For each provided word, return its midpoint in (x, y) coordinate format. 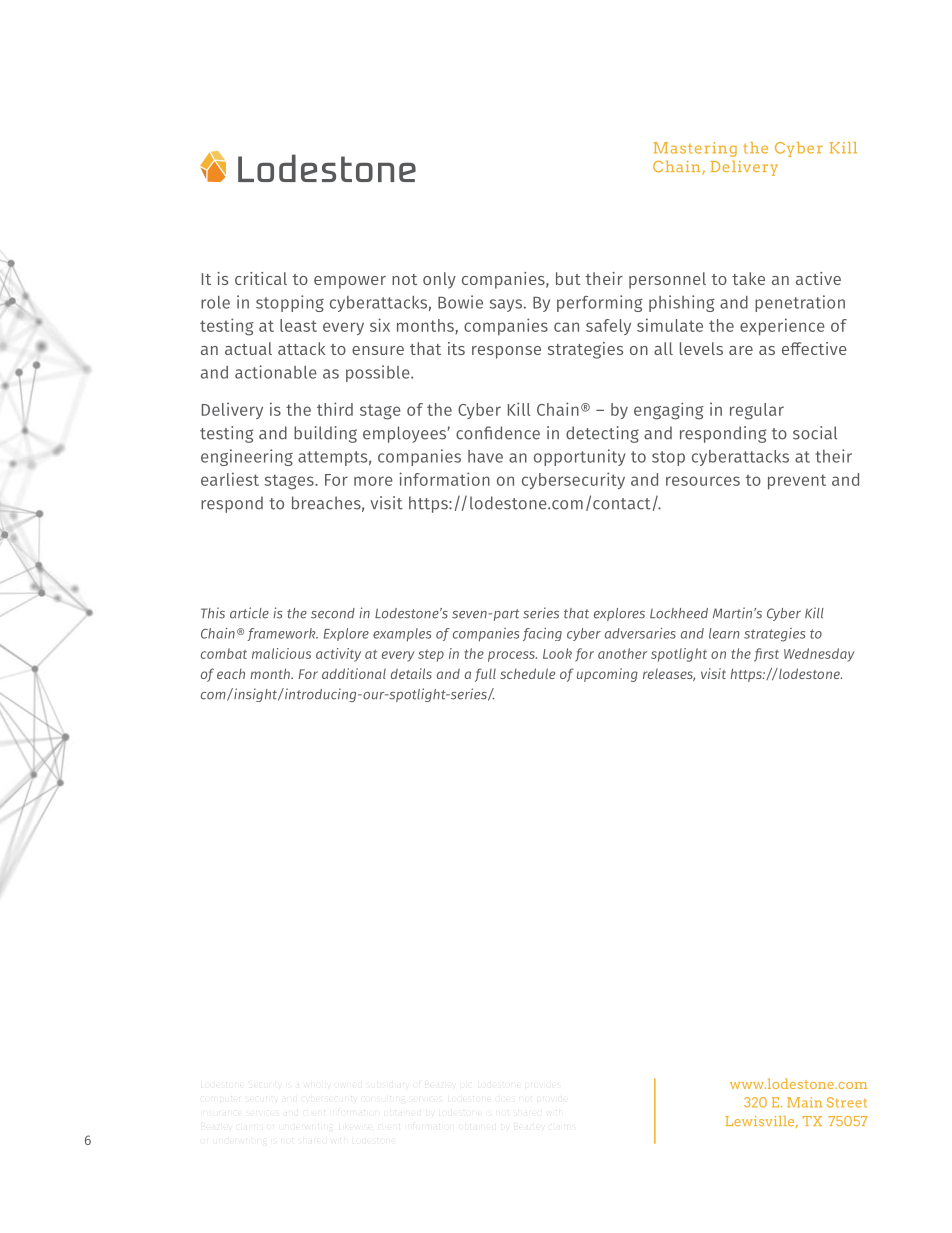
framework (282, 634)
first (766, 655)
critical (261, 278)
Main (804, 1102)
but (568, 278)
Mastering (695, 149)
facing (542, 634)
